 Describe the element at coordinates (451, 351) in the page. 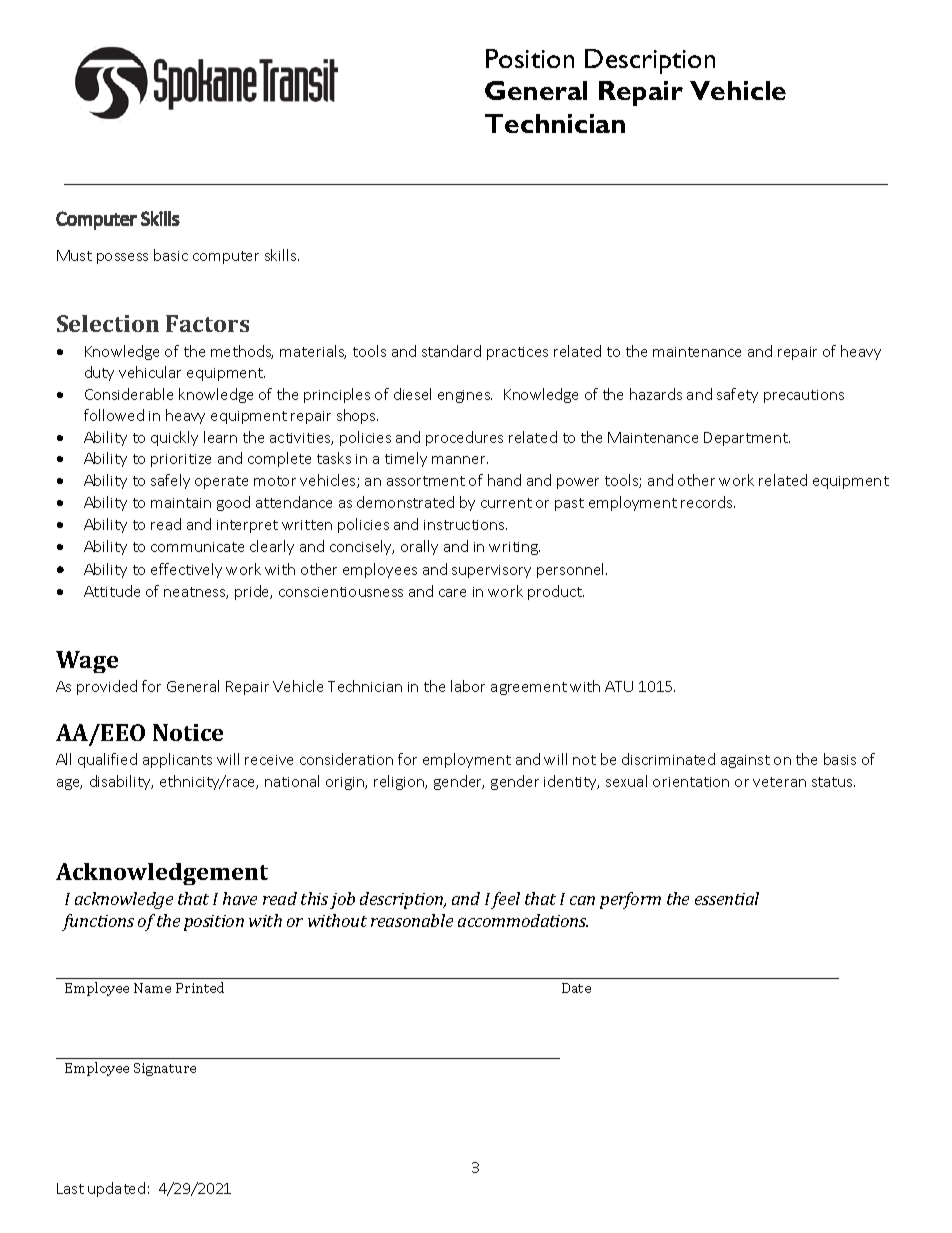

I see `standard` at that location.
